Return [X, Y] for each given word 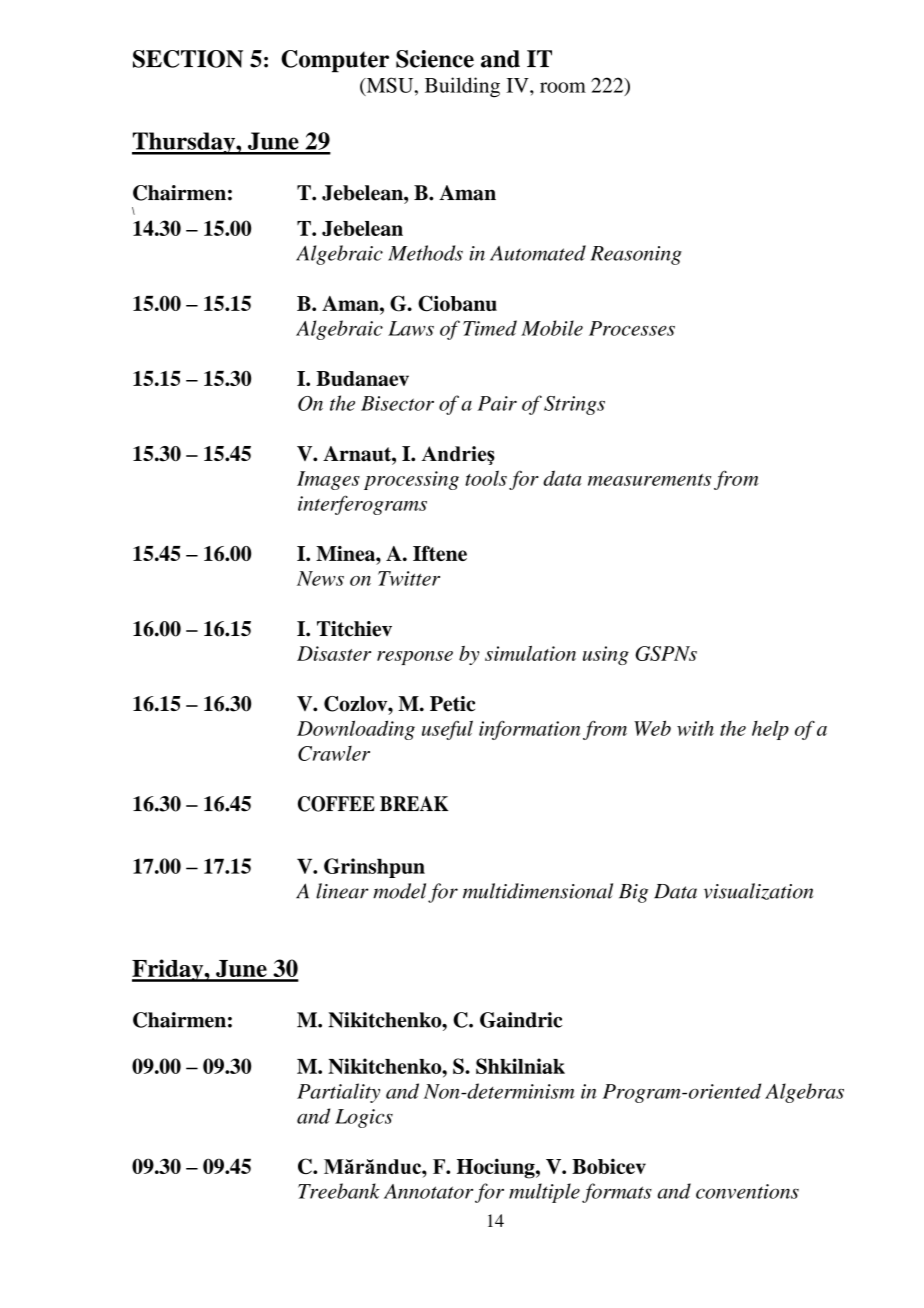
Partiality [338, 1093]
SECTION [188, 59]
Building [462, 87]
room [563, 87]
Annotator [428, 1191]
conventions [747, 1191]
